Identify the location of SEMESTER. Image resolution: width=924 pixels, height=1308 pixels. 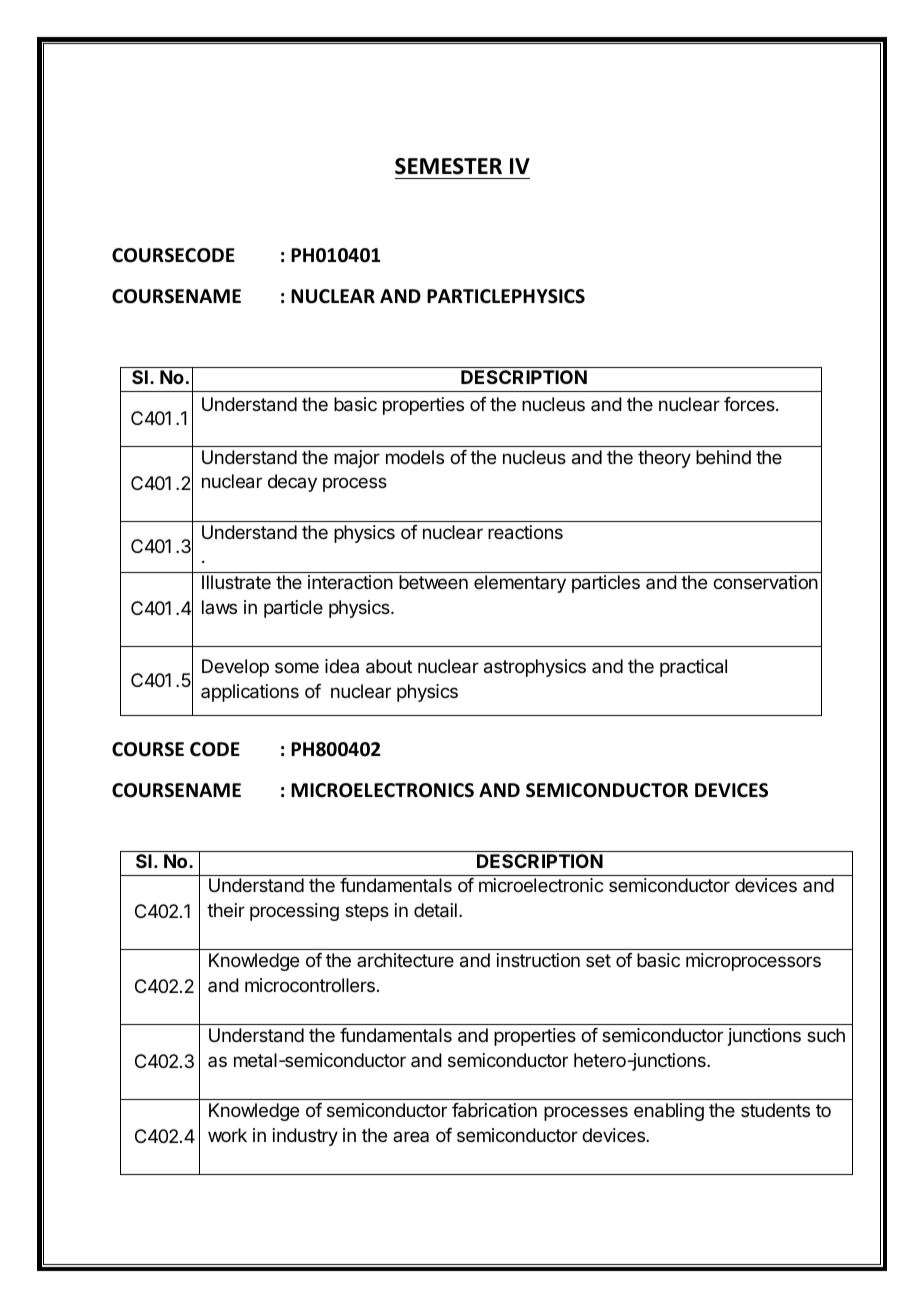
(448, 166).
